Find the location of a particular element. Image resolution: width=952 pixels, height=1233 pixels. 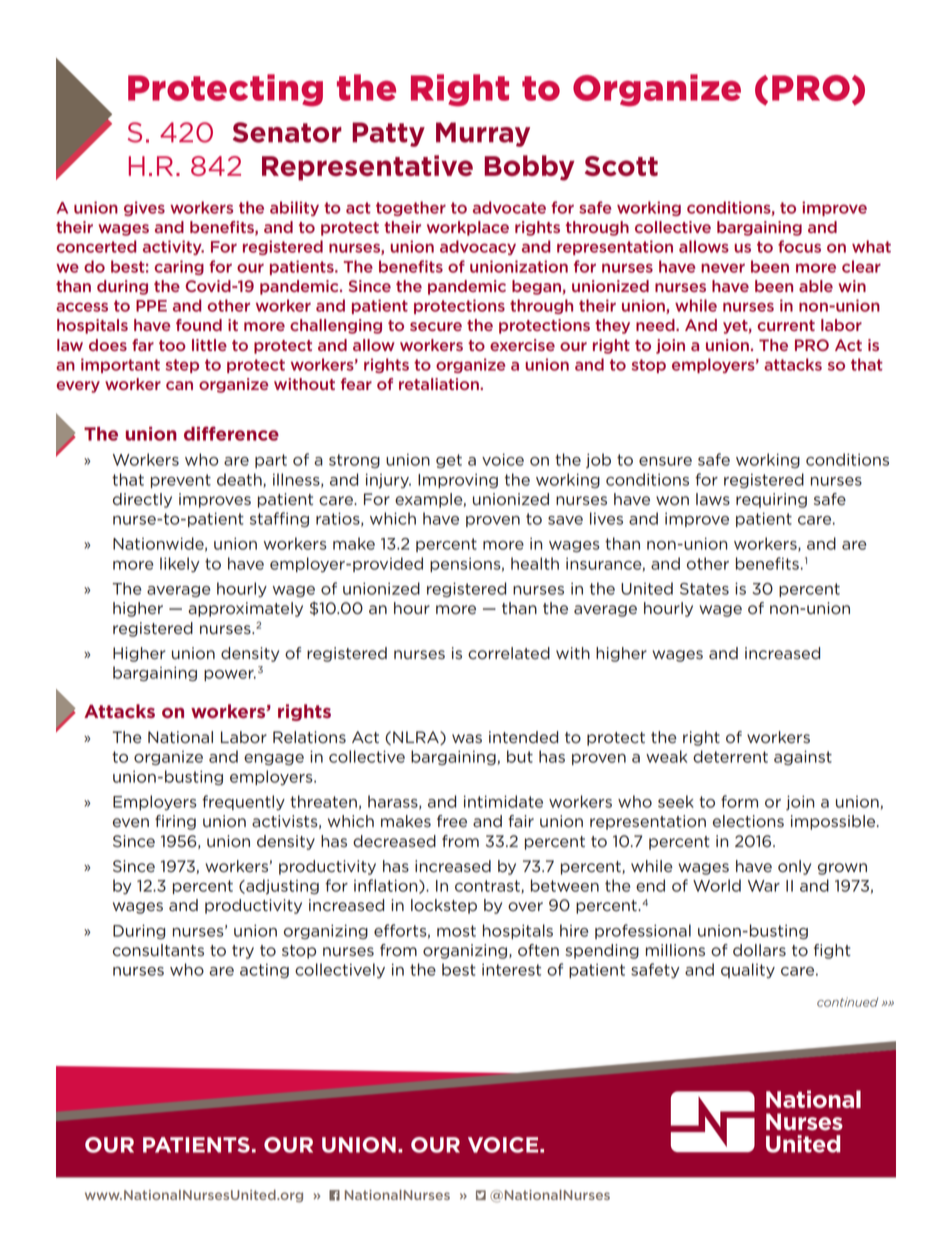

ensure is located at coordinates (665, 461).
